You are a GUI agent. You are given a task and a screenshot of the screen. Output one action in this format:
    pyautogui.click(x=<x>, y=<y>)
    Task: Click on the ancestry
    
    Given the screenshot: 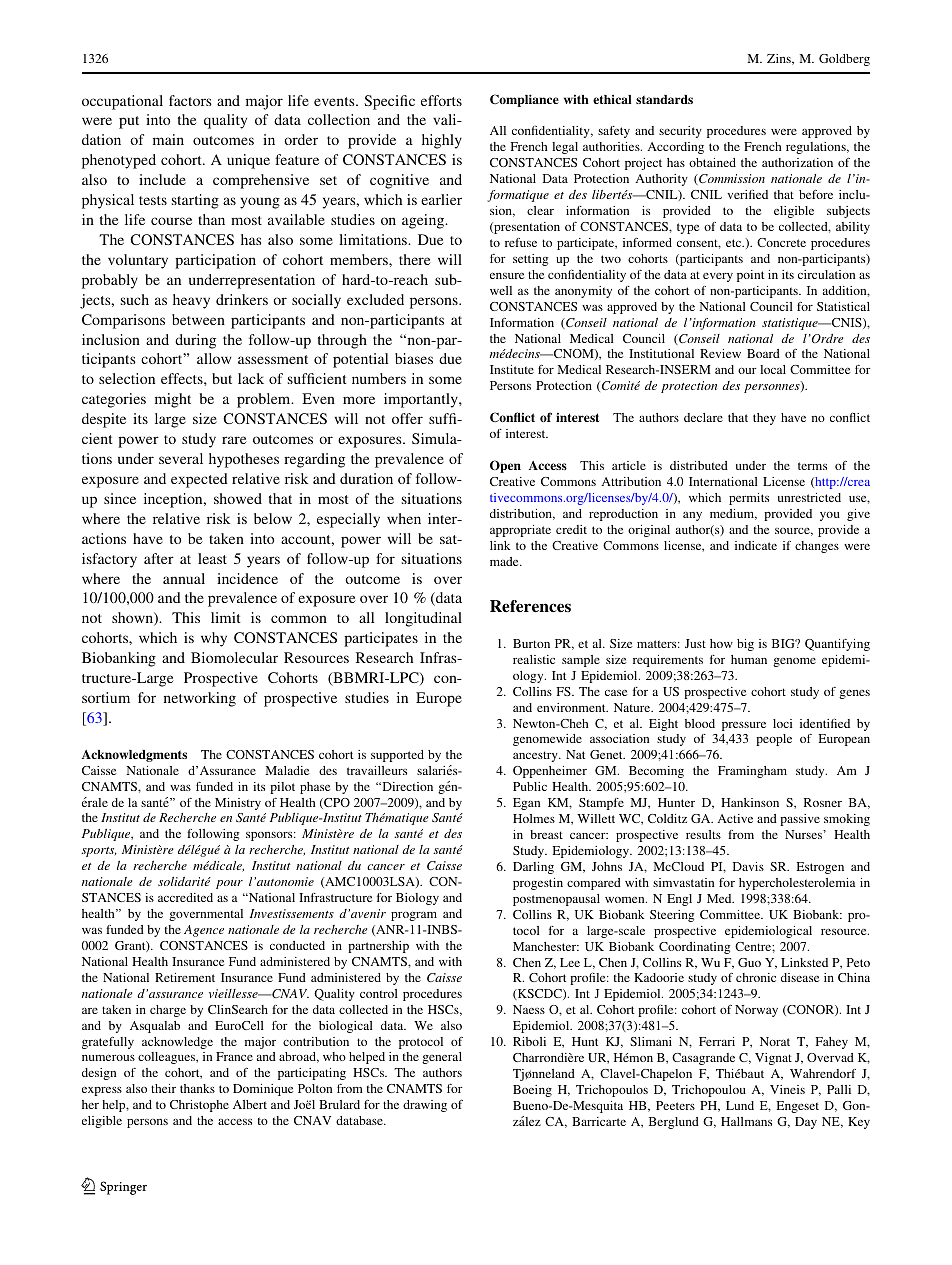 What is the action you would take?
    pyautogui.click(x=536, y=756)
